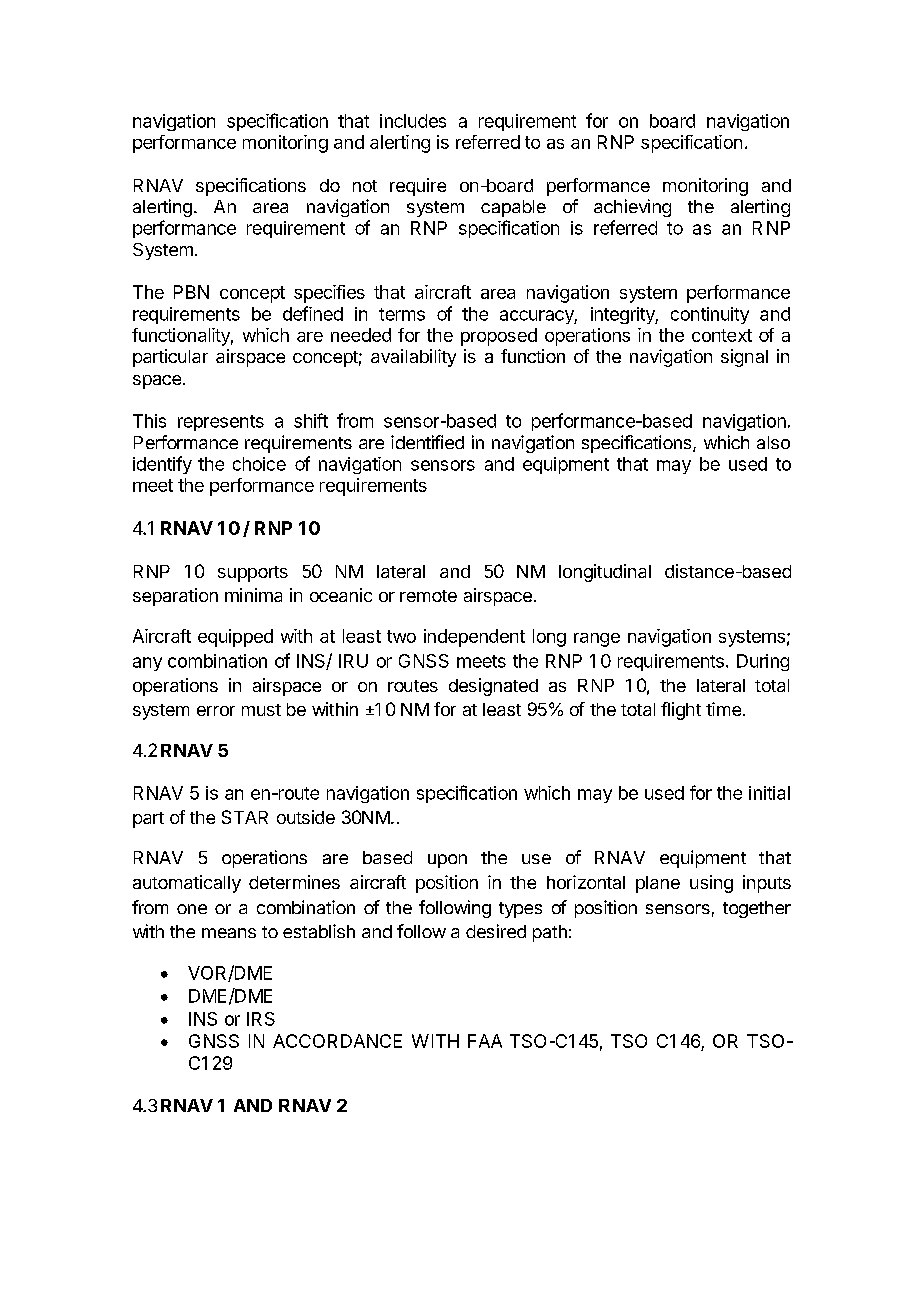 This image has width=924, height=1308. What do you see at coordinates (757, 909) in the image?
I see `together` at bounding box center [757, 909].
